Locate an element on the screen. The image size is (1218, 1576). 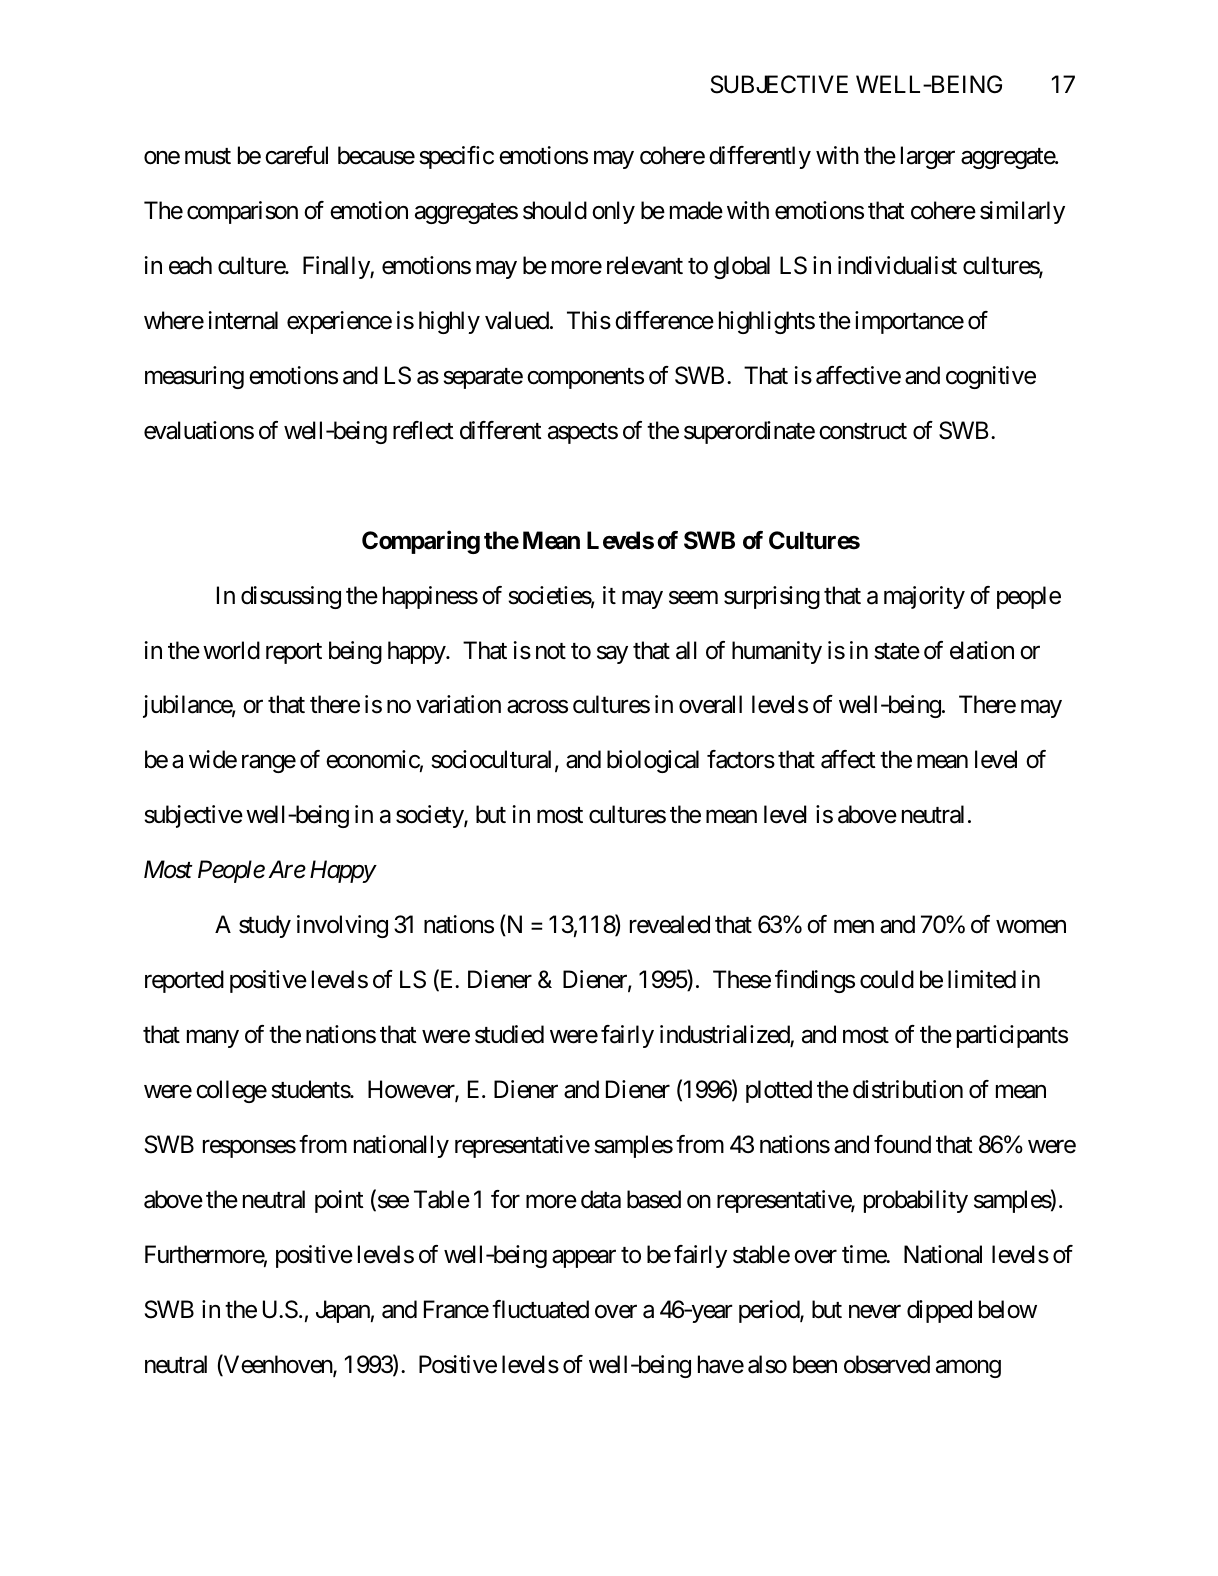
larger is located at coordinates (928, 157).
